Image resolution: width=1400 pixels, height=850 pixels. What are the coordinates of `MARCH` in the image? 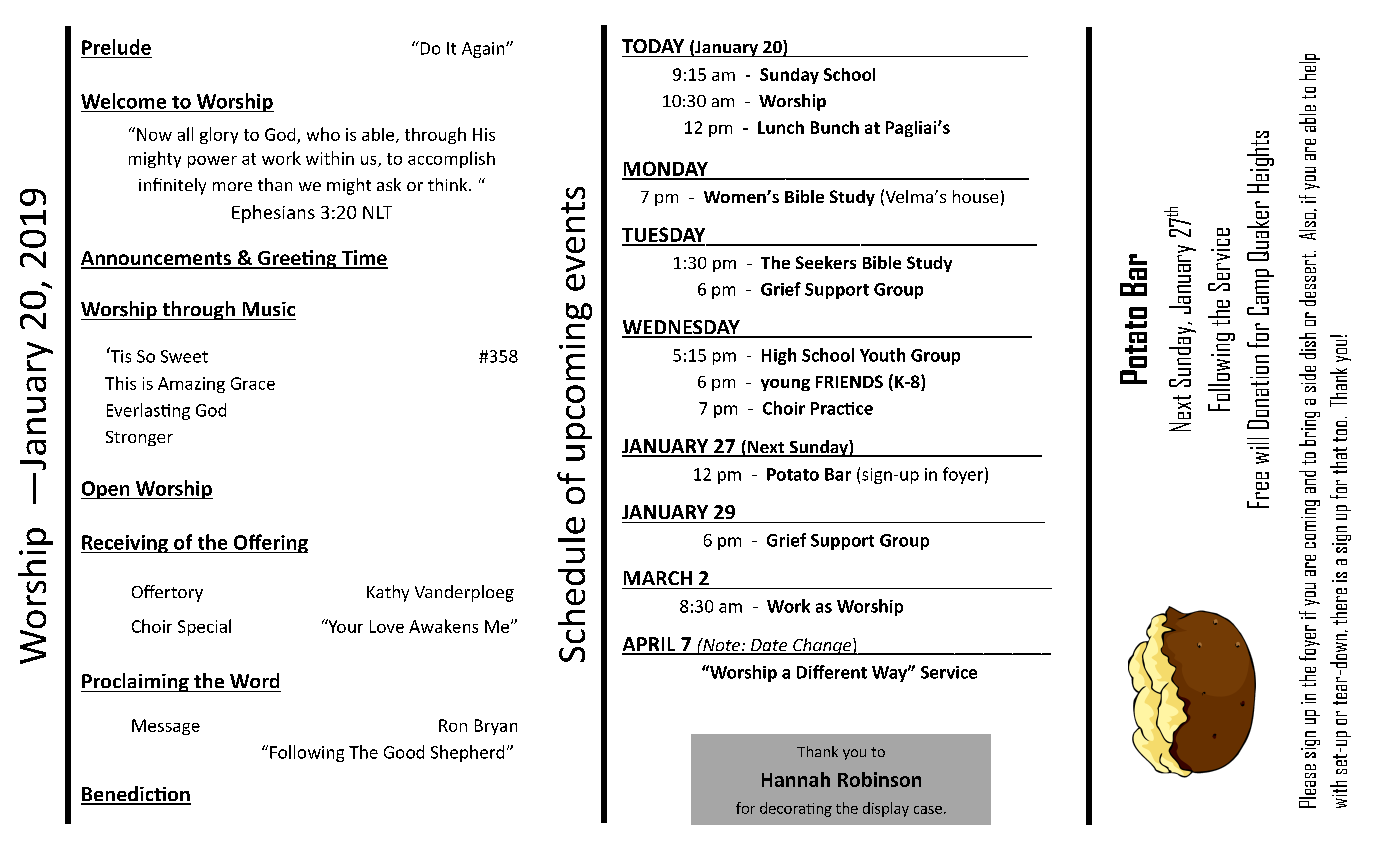 It's located at (658, 578).
